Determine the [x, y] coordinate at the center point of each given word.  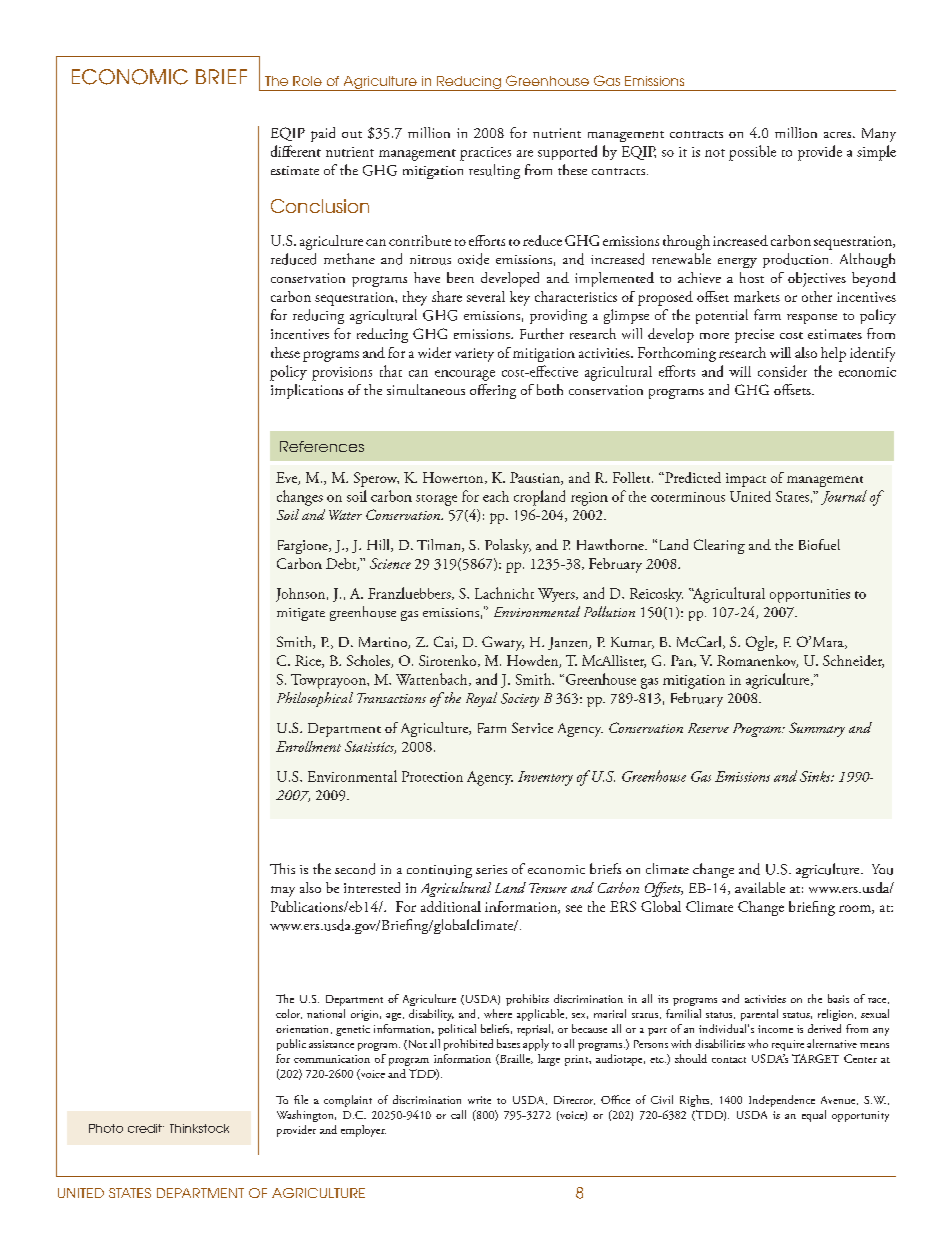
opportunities [810, 596]
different [296, 151]
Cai [445, 642]
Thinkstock [199, 1128]
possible [752, 153]
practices [485, 154]
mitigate [301, 614]
